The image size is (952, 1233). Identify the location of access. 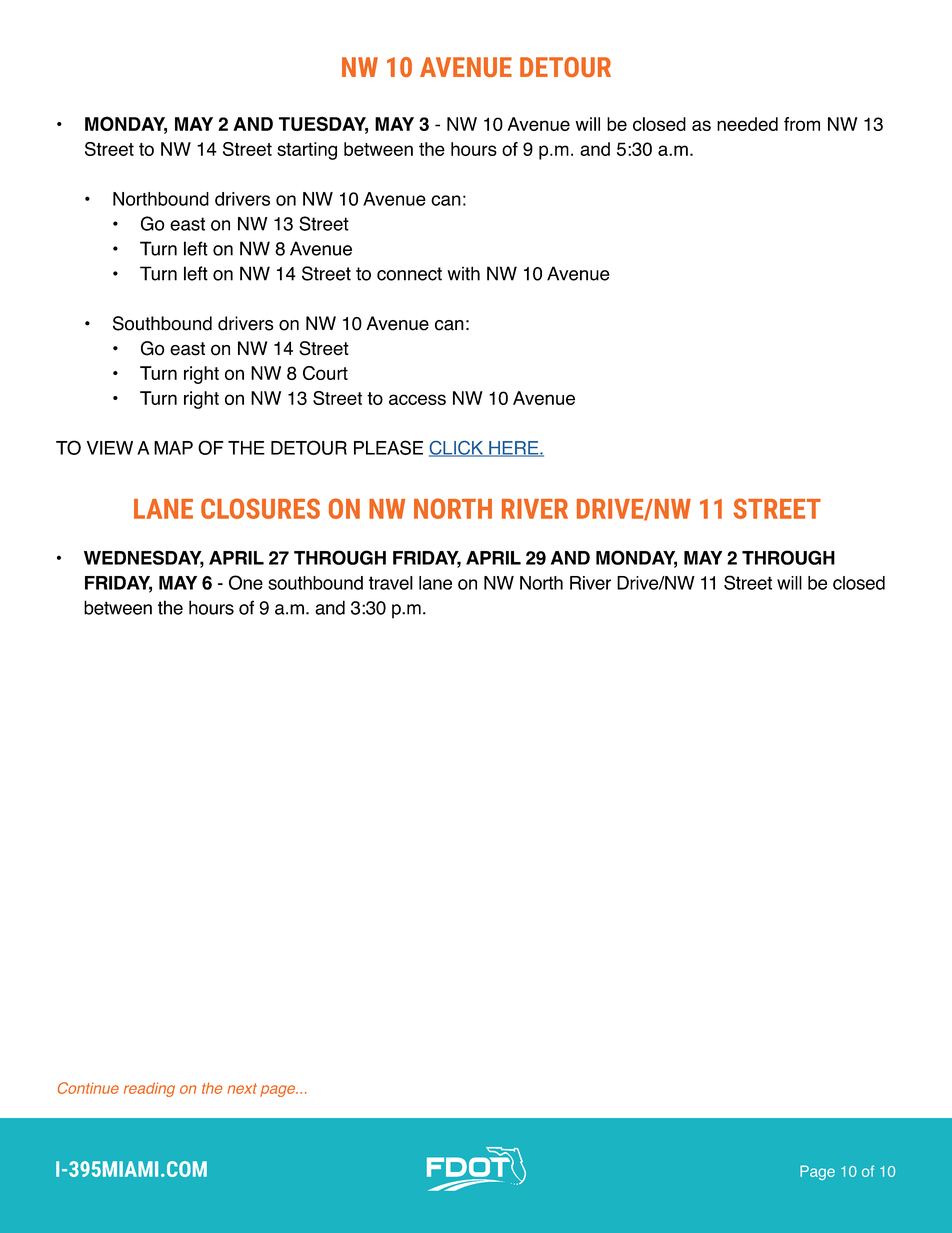
(417, 399).
